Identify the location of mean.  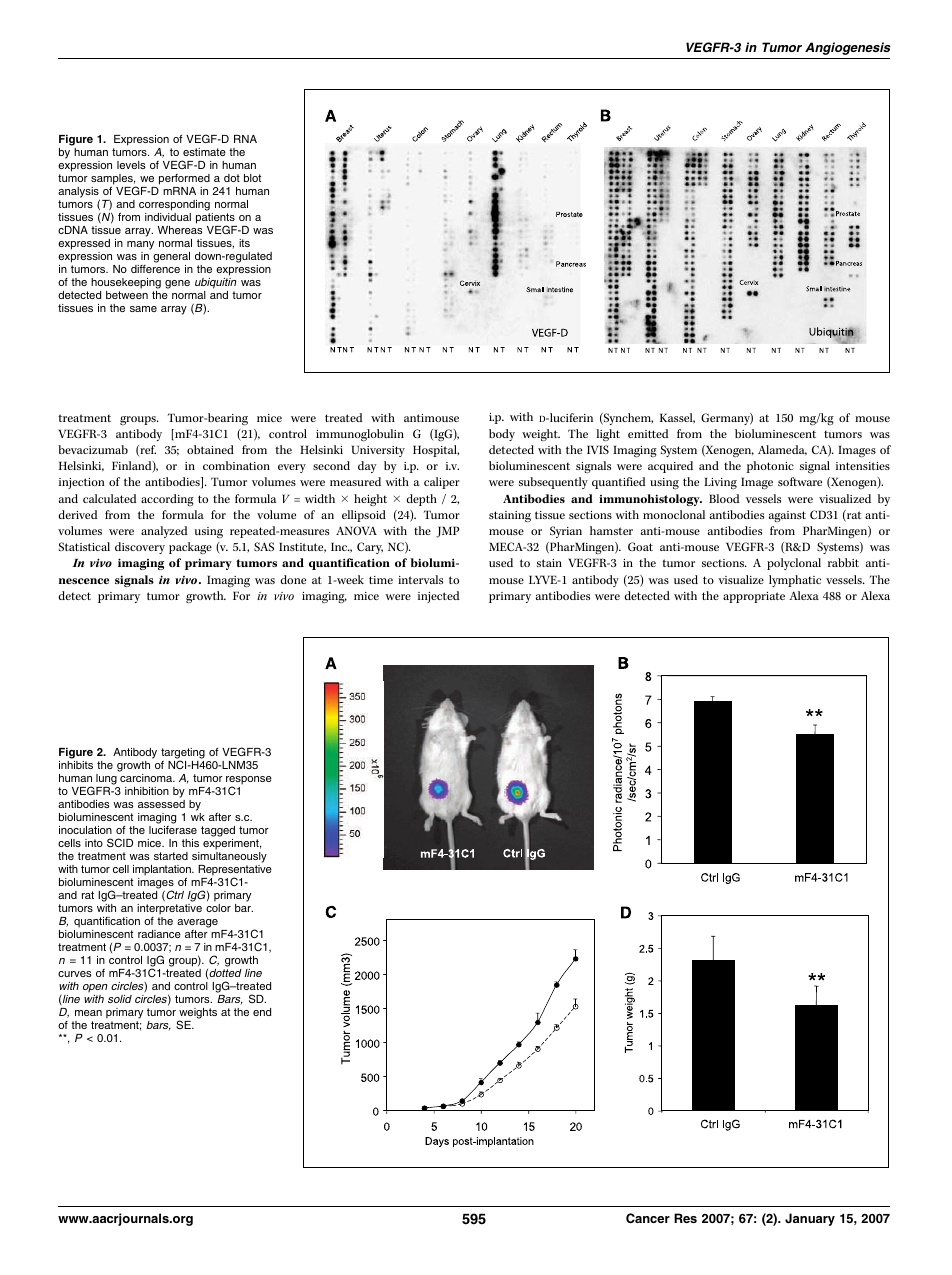
(88, 1013).
